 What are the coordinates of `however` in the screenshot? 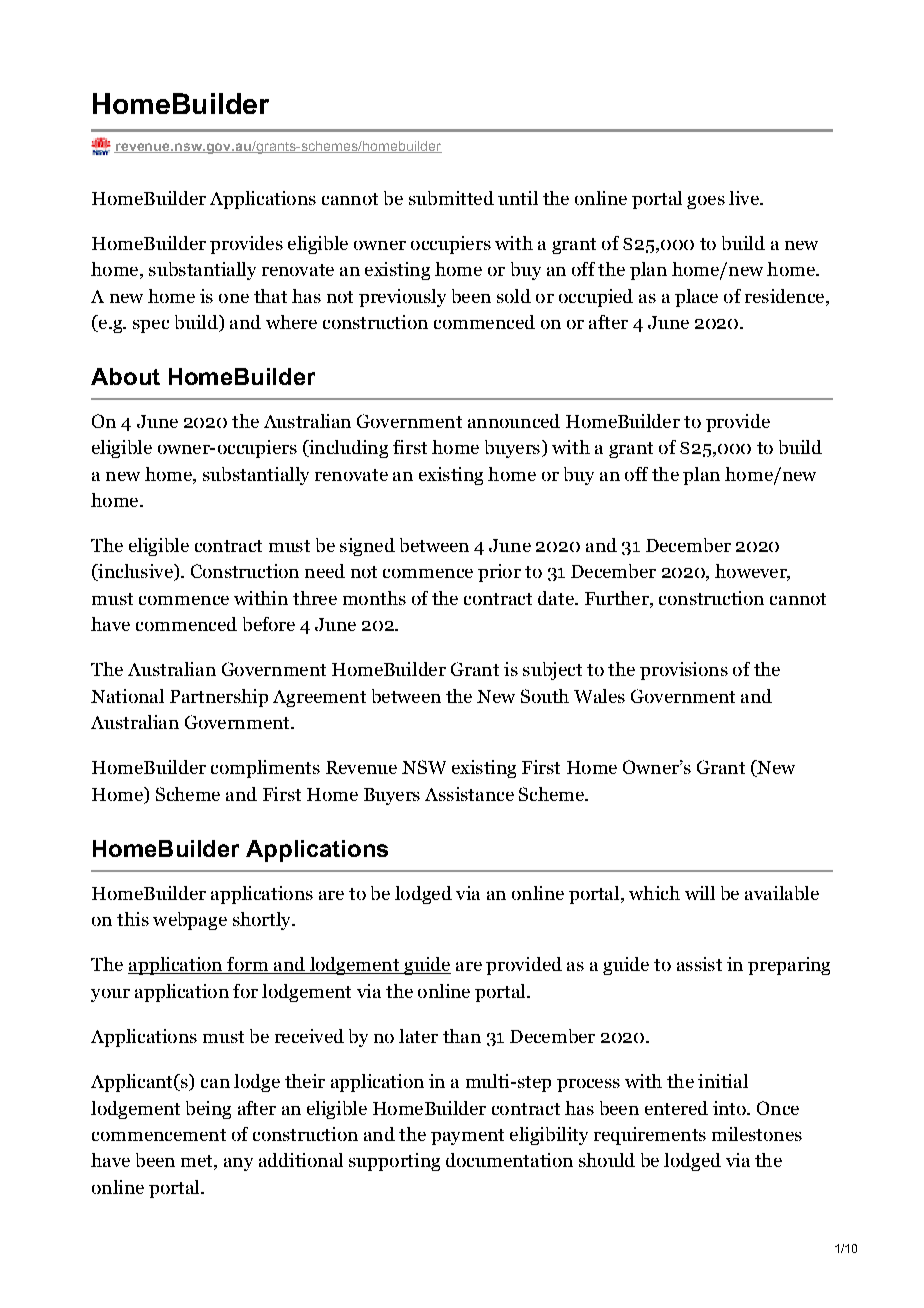 It's located at (752, 572).
